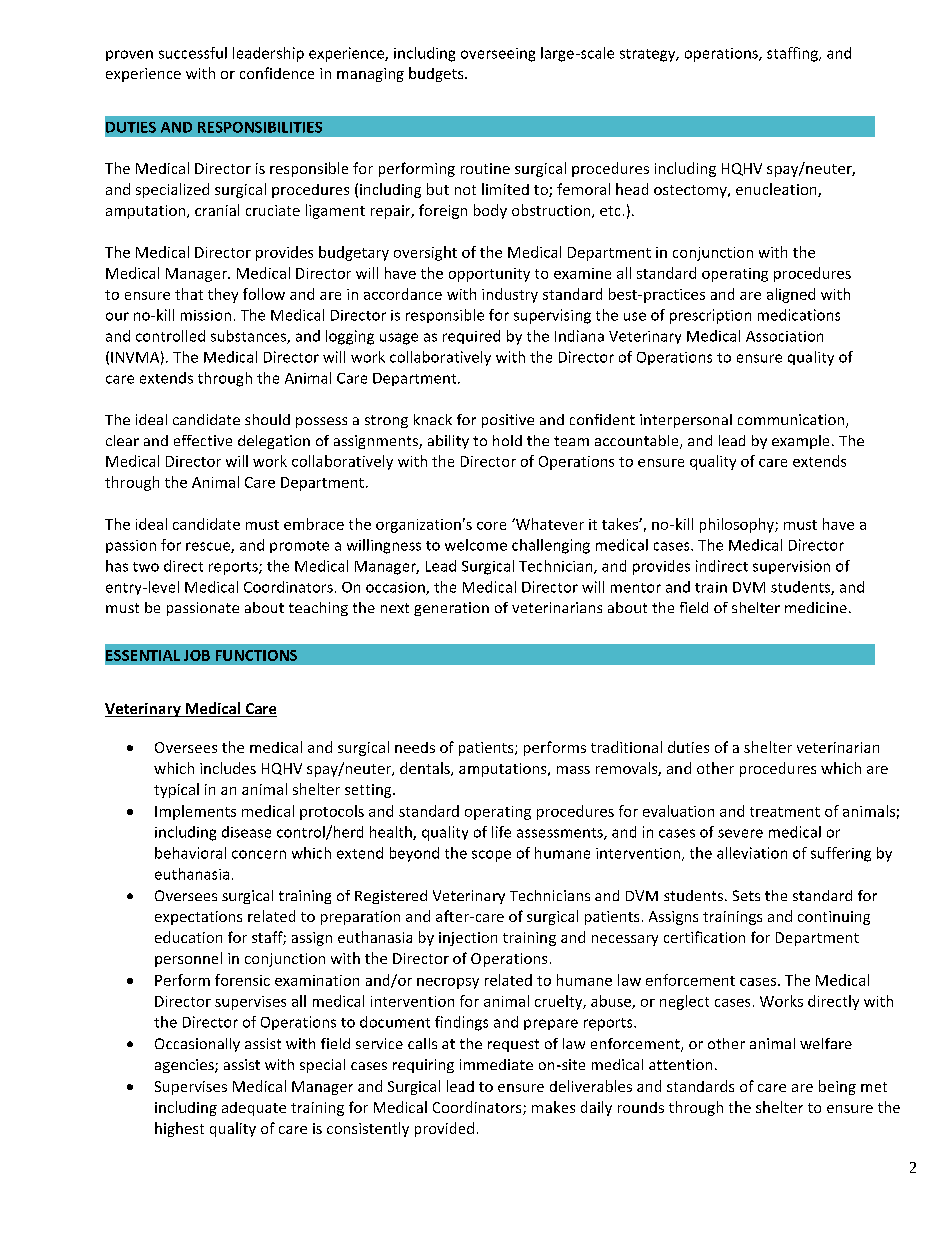 The image size is (952, 1233). I want to click on includes, so click(228, 768).
